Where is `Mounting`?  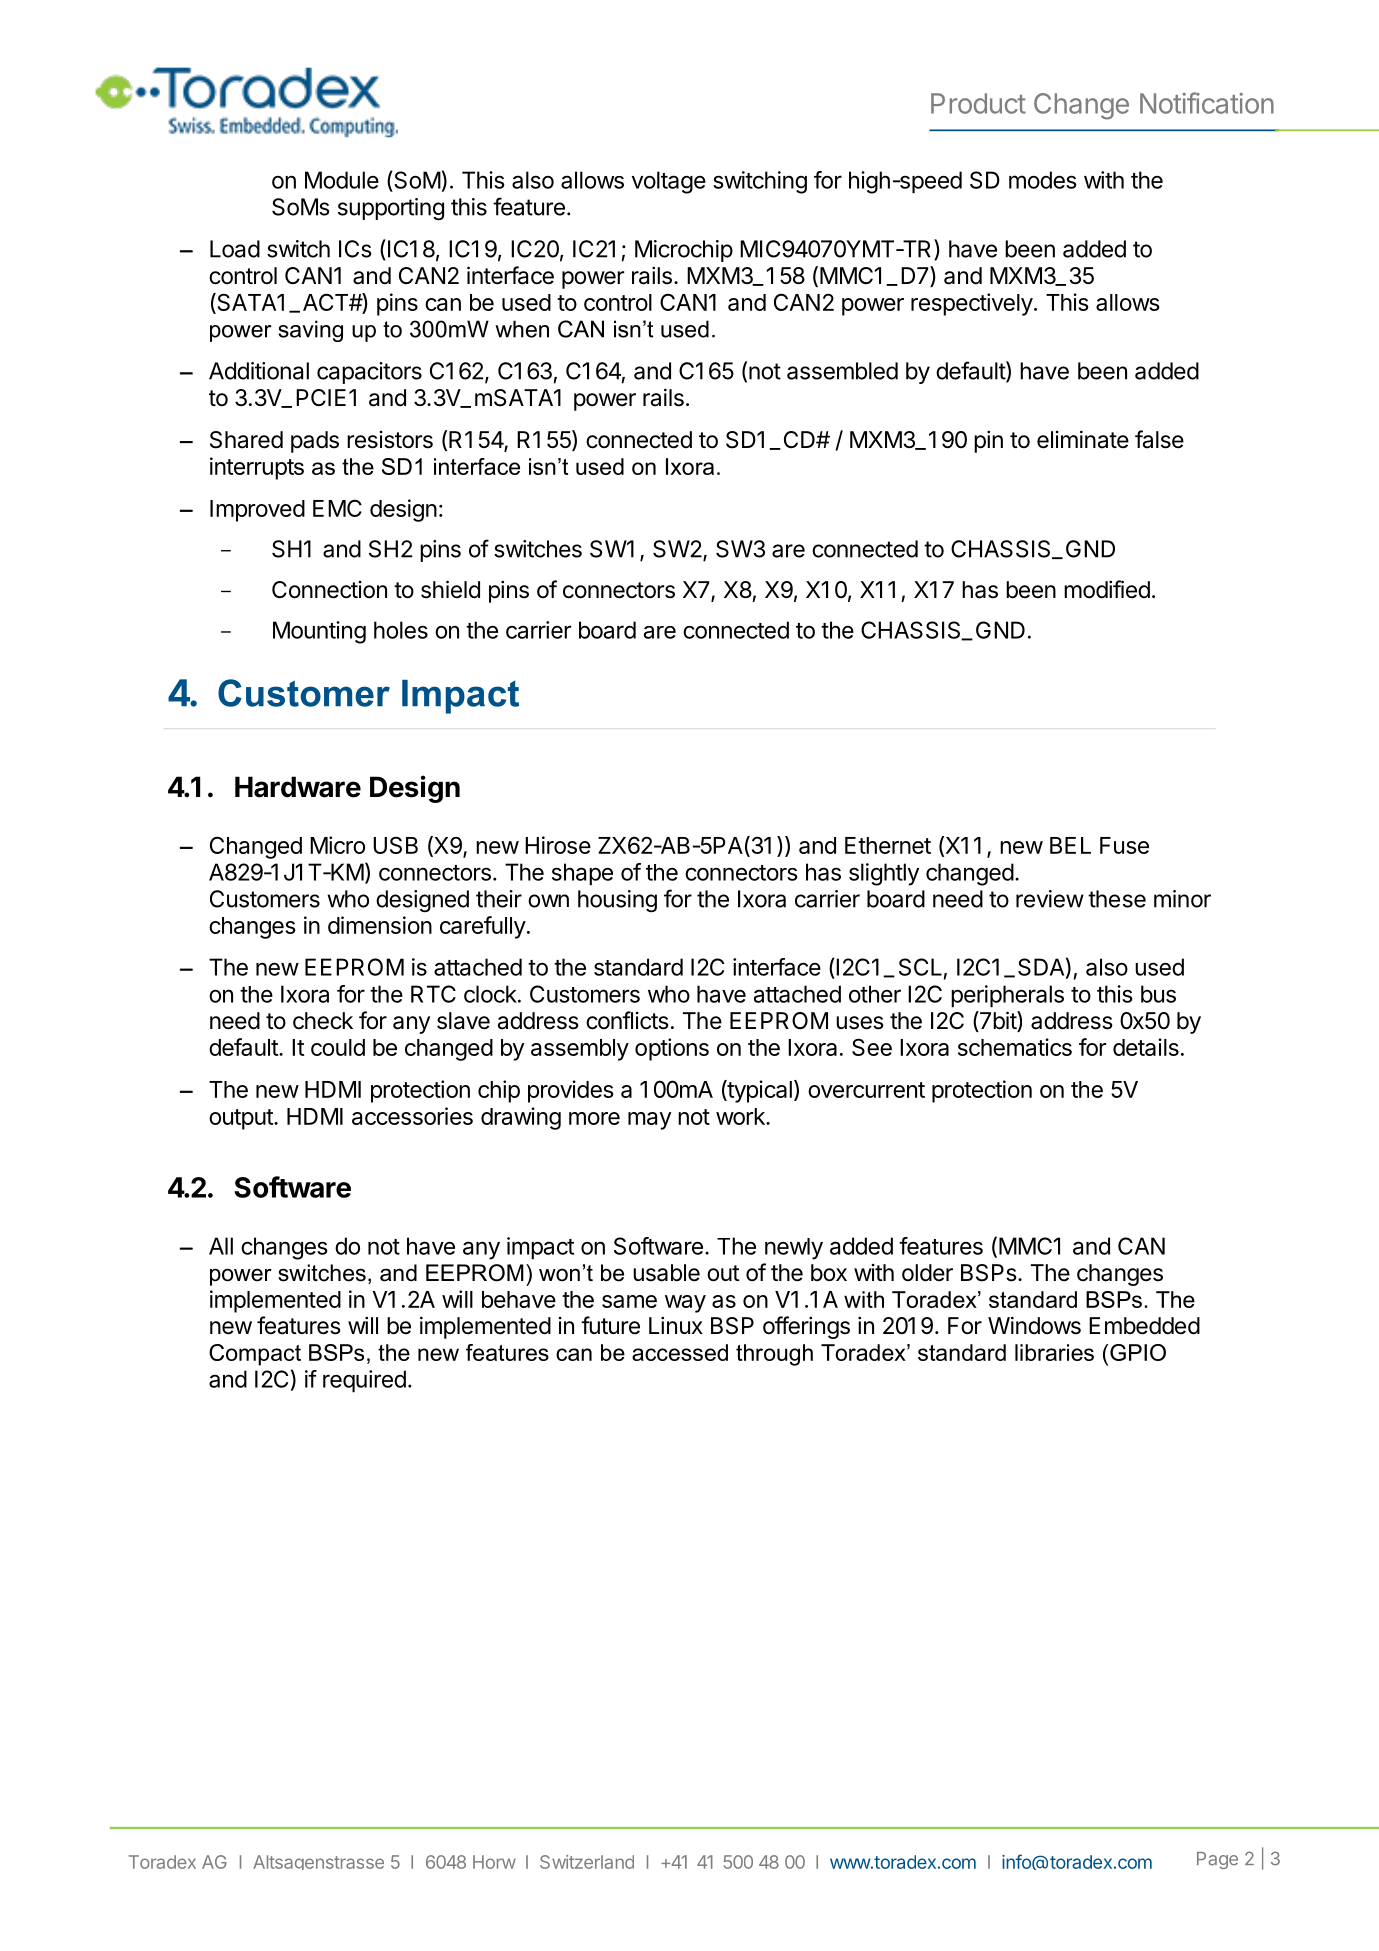 Mounting is located at coordinates (319, 632).
